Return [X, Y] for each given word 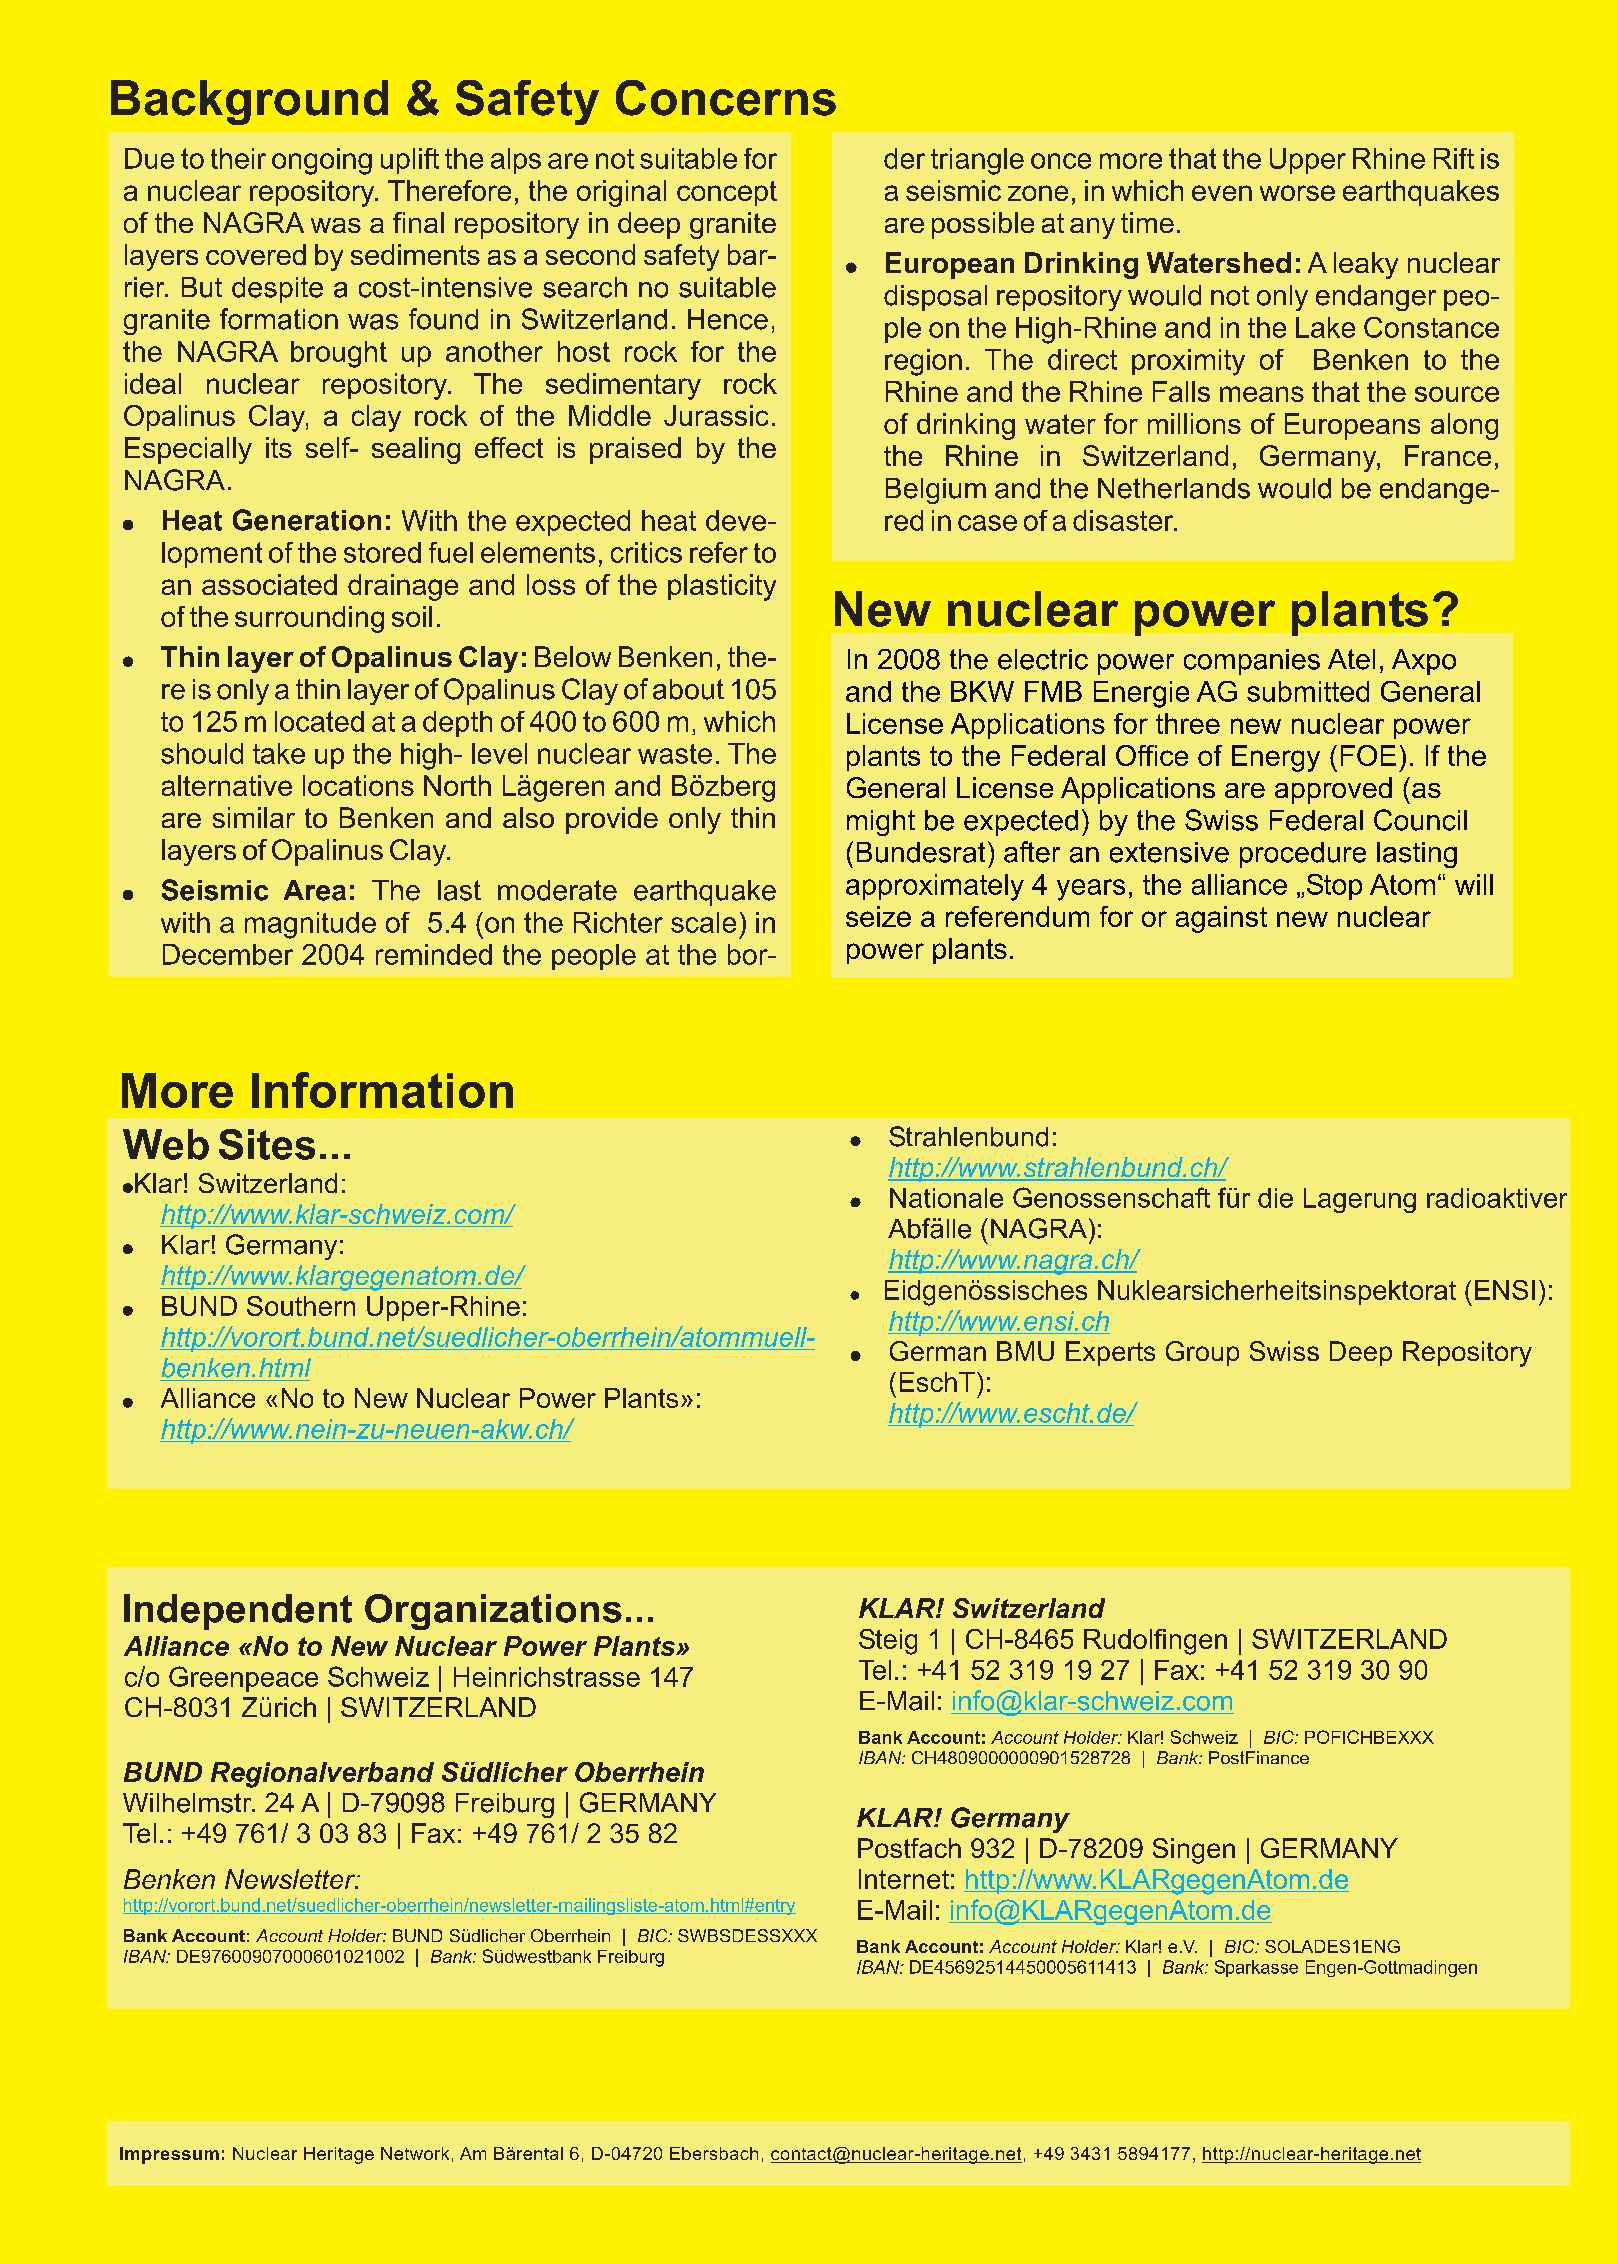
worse [1297, 193]
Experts [1110, 1353]
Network [415, 2153]
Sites [267, 1144]
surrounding [309, 619]
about [688, 689]
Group [1202, 1353]
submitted [1308, 691]
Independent [238, 1612]
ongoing [322, 161]
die [1275, 1198]
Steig [888, 1642]
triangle [977, 161]
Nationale [946, 1198]
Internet [904, 1879]
